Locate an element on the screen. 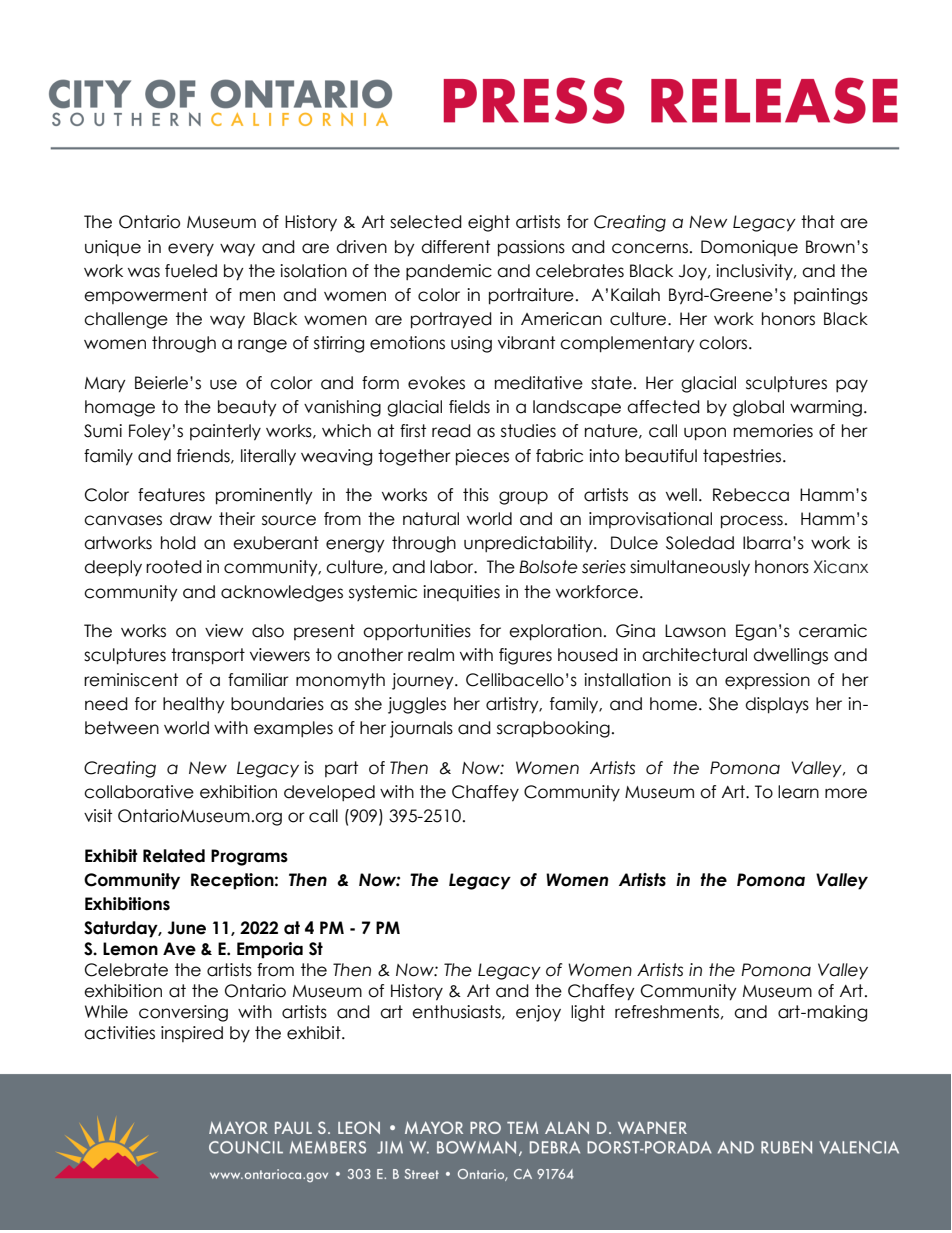  learn is located at coordinates (798, 792).
